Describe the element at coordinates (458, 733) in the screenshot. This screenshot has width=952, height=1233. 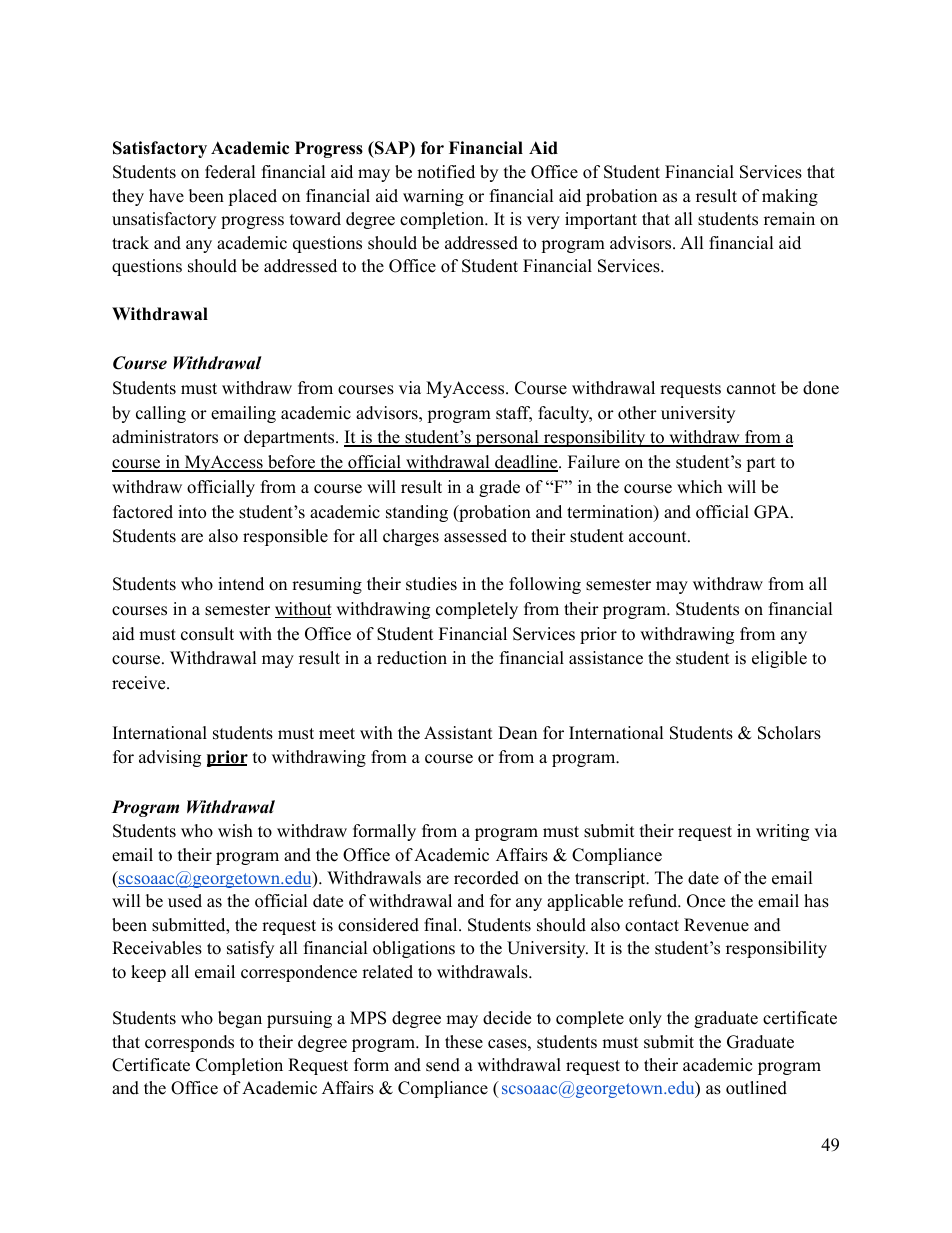
I see `Assistant` at that location.
